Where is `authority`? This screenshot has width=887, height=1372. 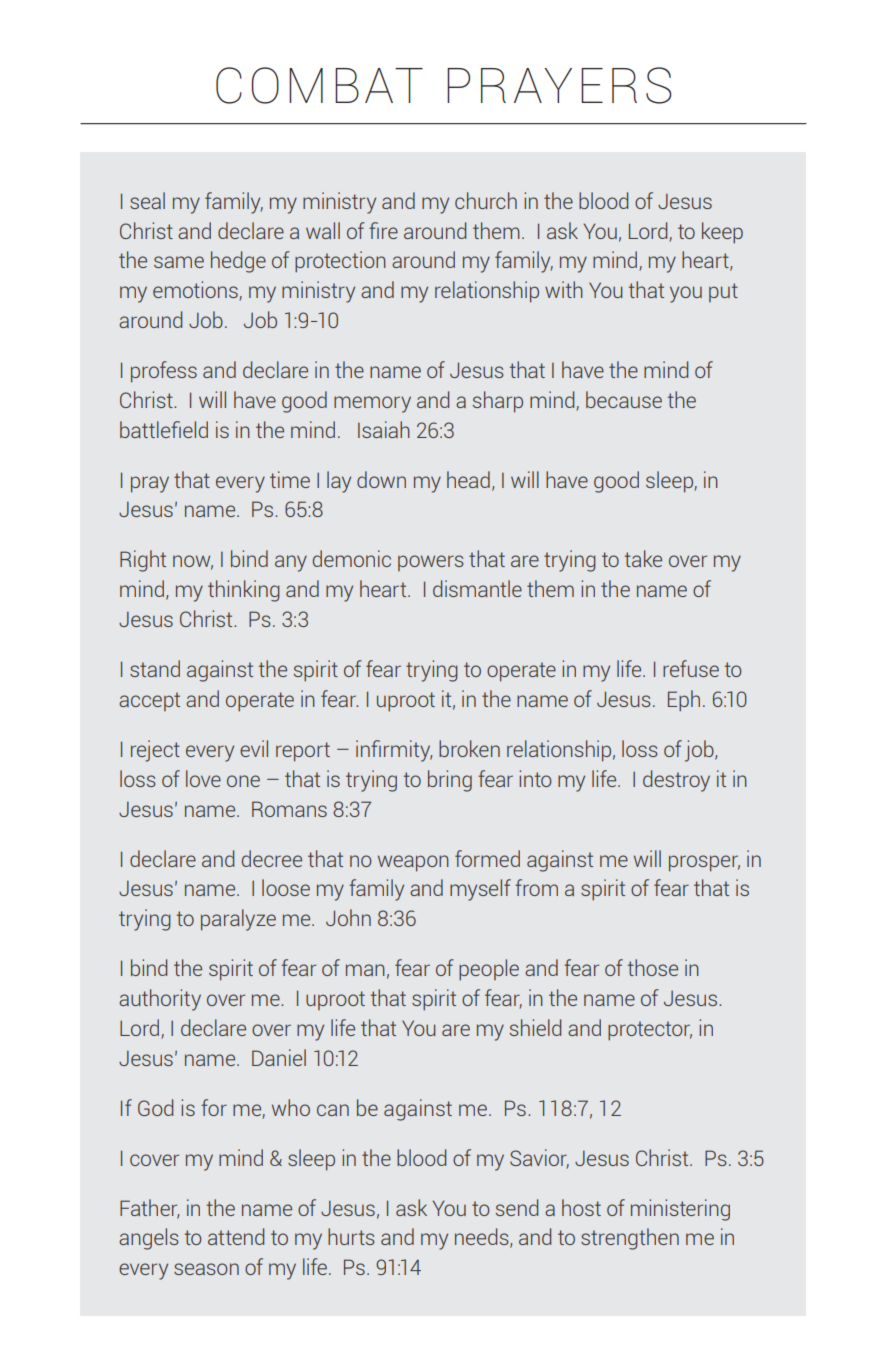 authority is located at coordinates (160, 1000).
